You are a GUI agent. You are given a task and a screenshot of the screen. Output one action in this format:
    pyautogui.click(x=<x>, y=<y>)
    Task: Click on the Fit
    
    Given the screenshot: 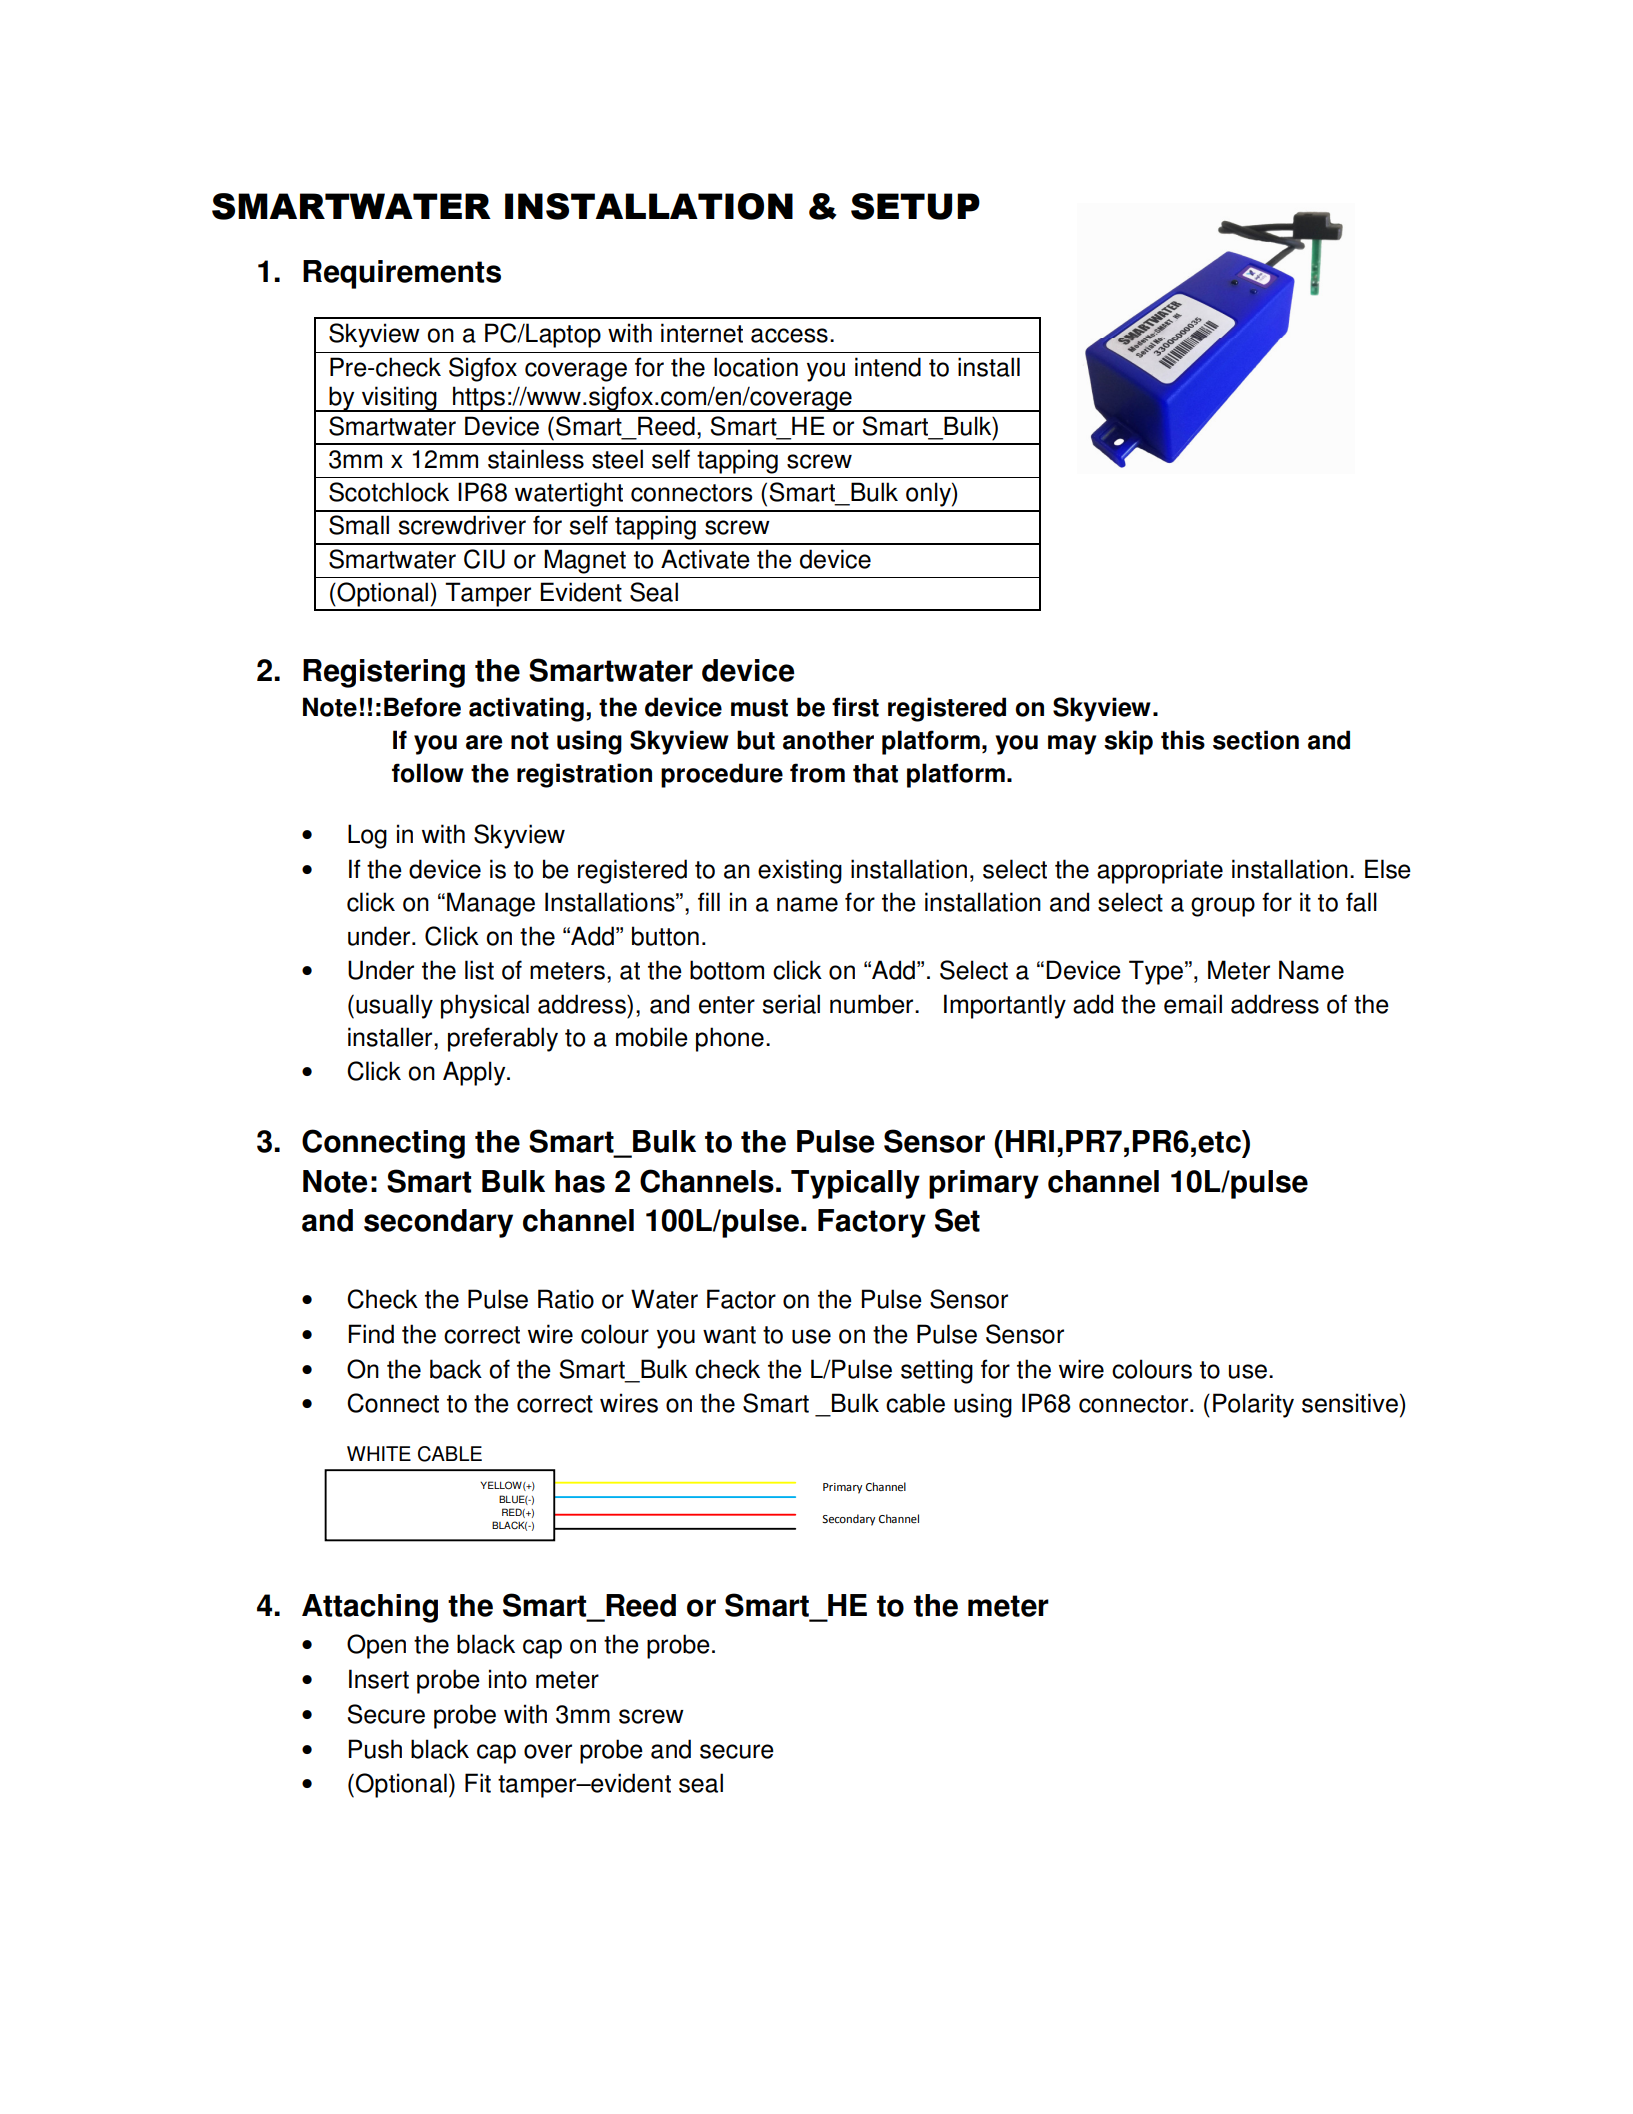 What is the action you would take?
    pyautogui.click(x=478, y=1783)
